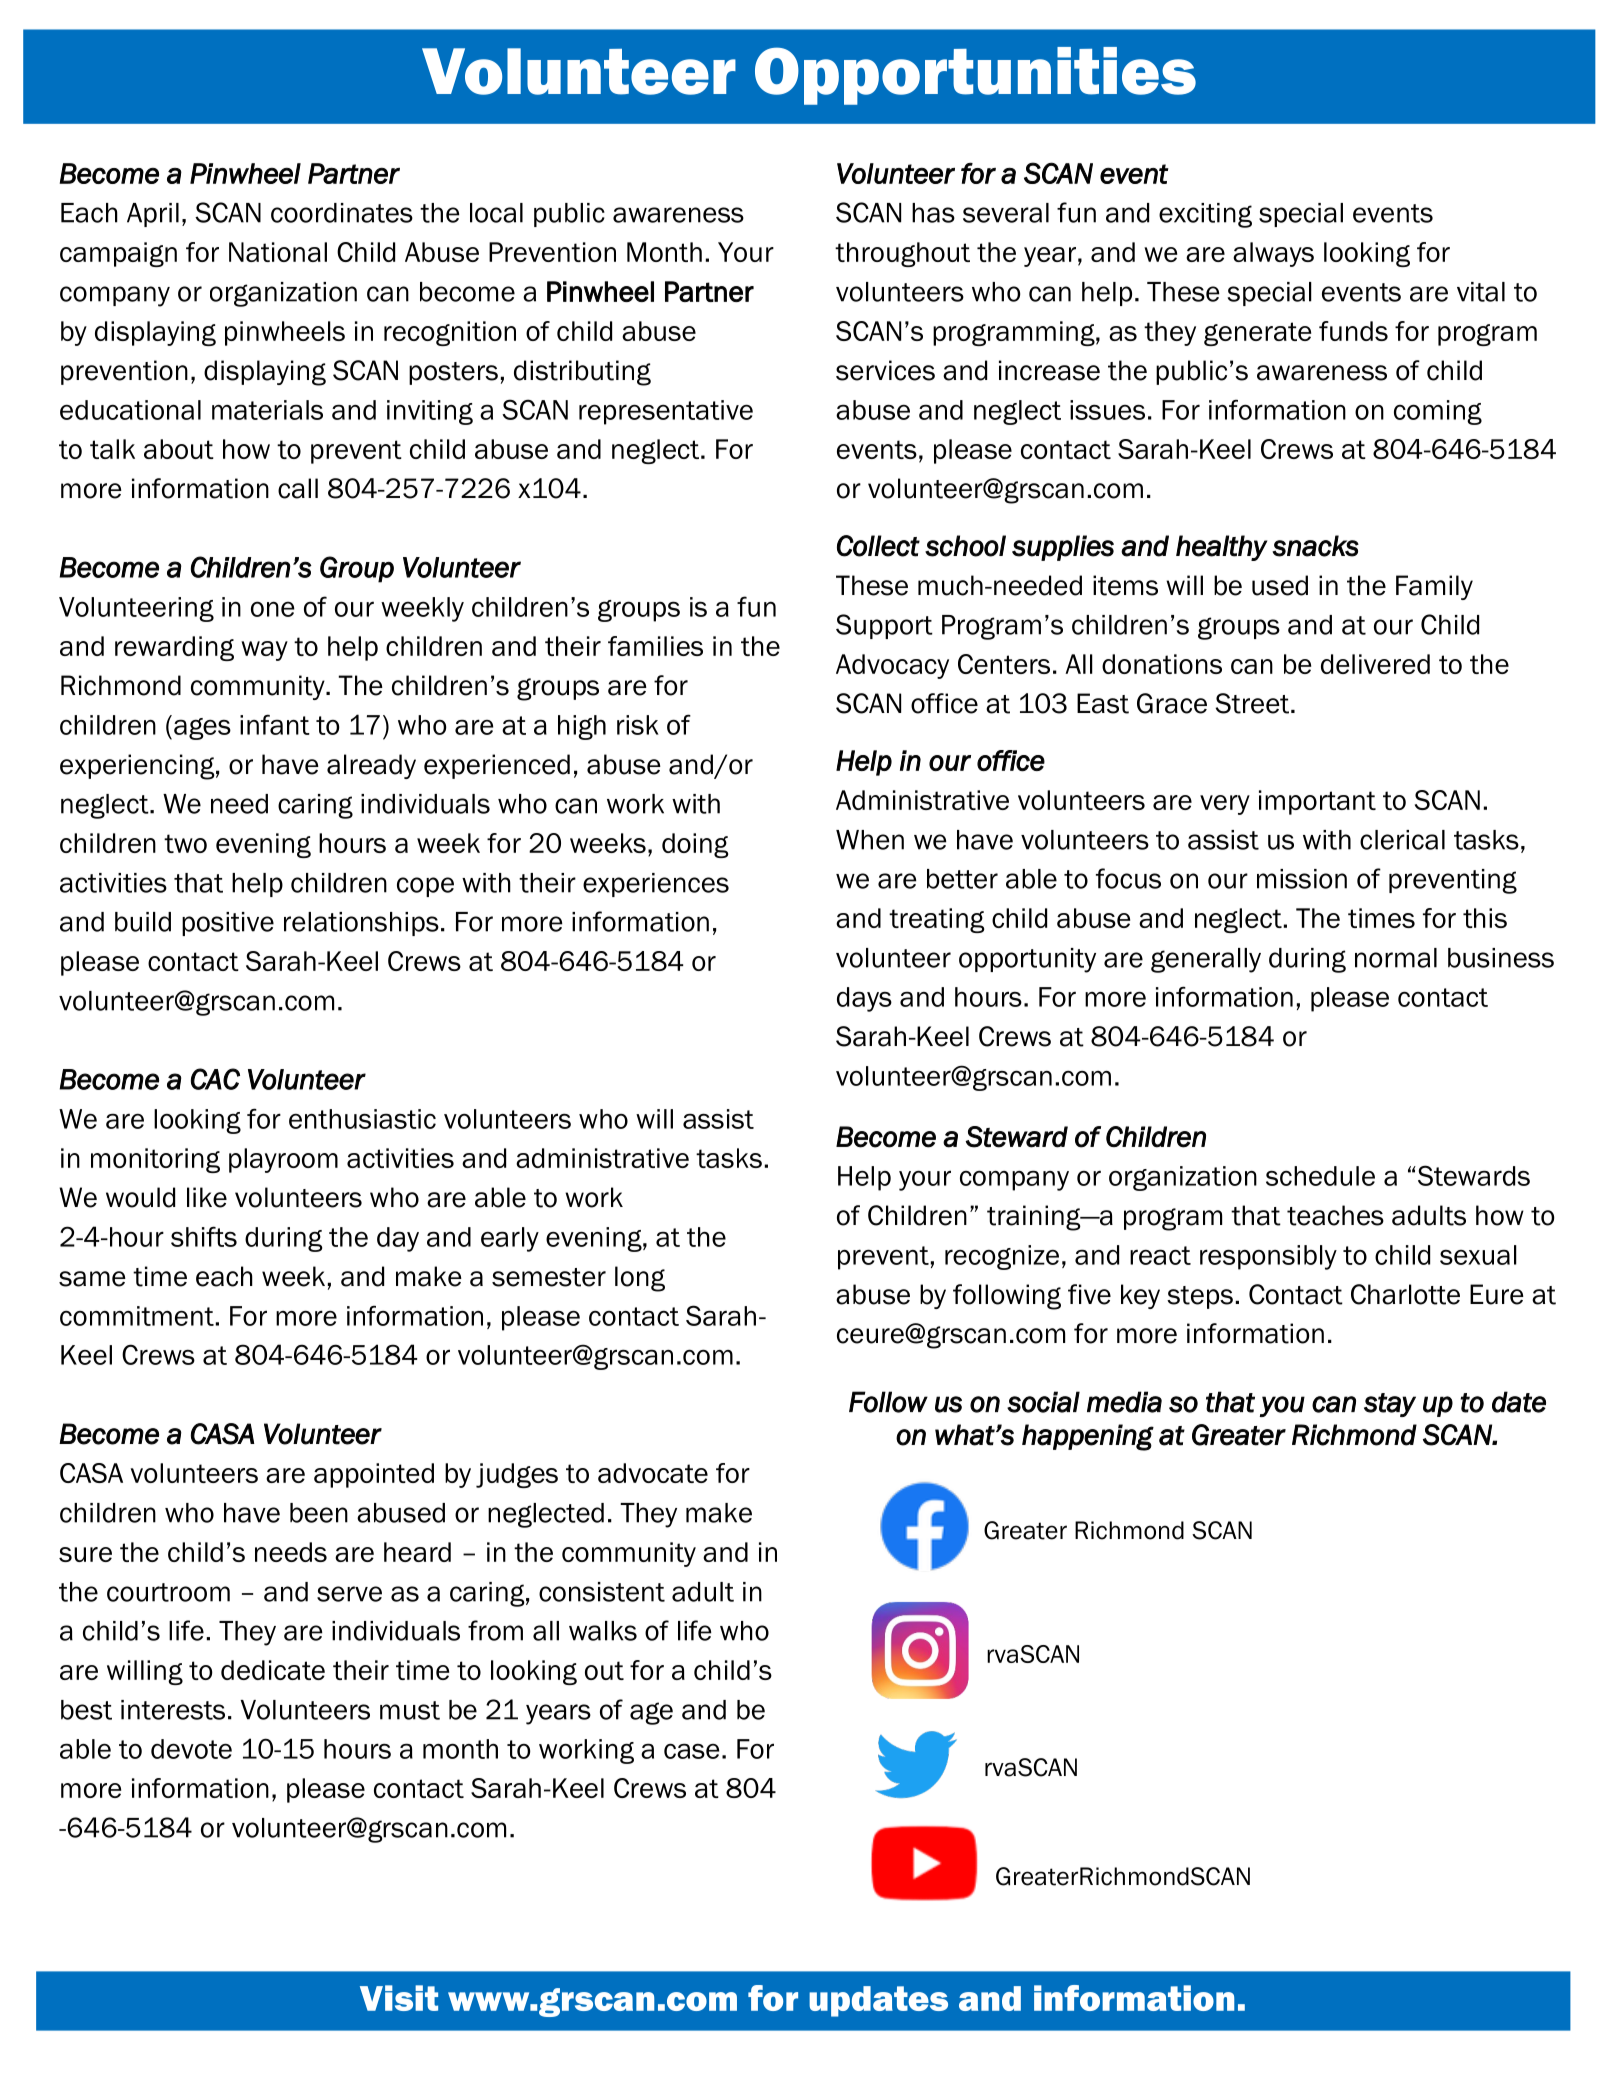 This page has width=1610, height=2084. What do you see at coordinates (342, 213) in the page?
I see `coordinates` at bounding box center [342, 213].
